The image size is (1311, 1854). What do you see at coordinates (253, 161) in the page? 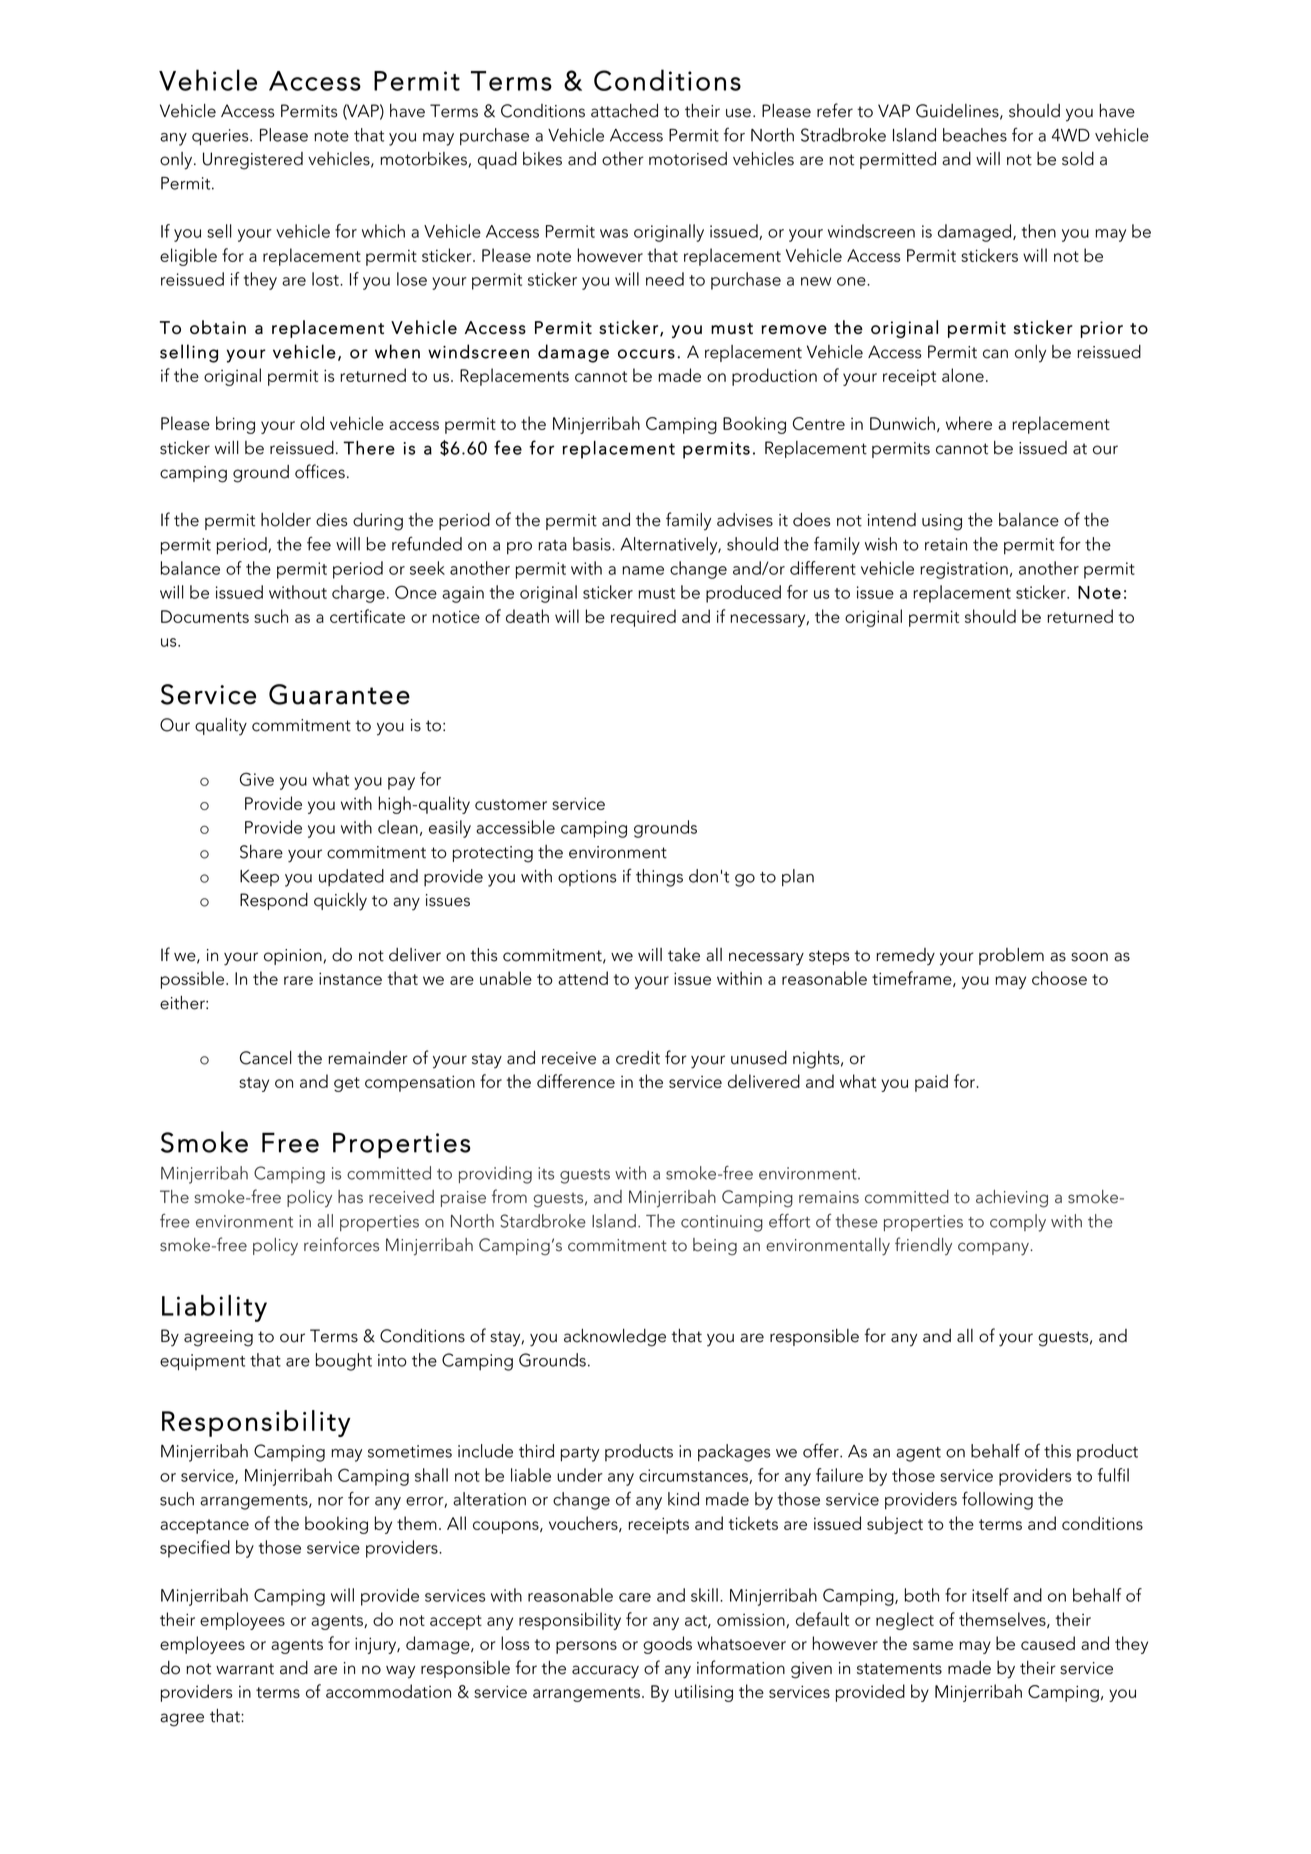
I see `Unregistered` at bounding box center [253, 161].
